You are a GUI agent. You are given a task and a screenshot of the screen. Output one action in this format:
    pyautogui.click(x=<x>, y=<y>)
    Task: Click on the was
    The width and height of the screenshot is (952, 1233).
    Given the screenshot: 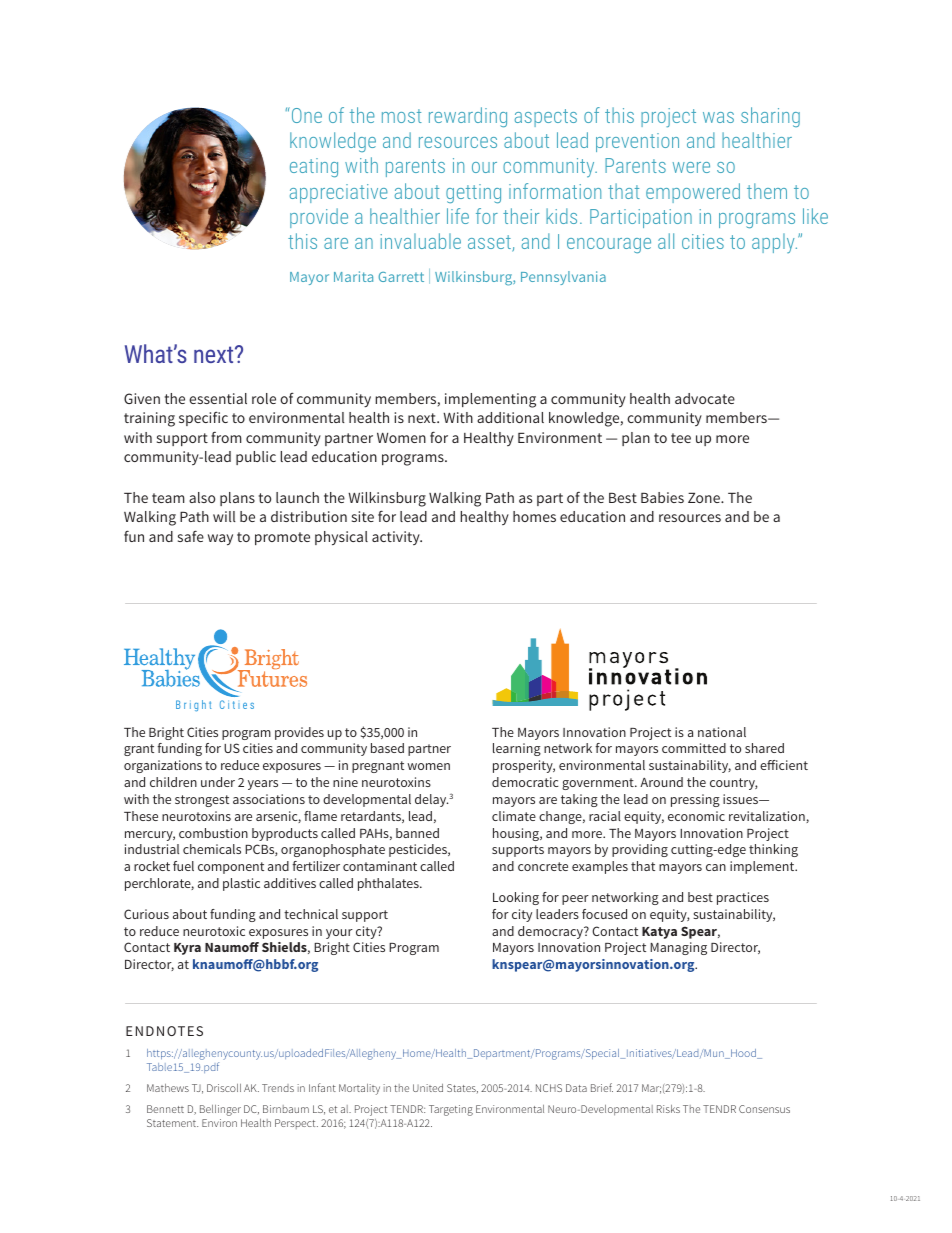 What is the action you would take?
    pyautogui.click(x=718, y=117)
